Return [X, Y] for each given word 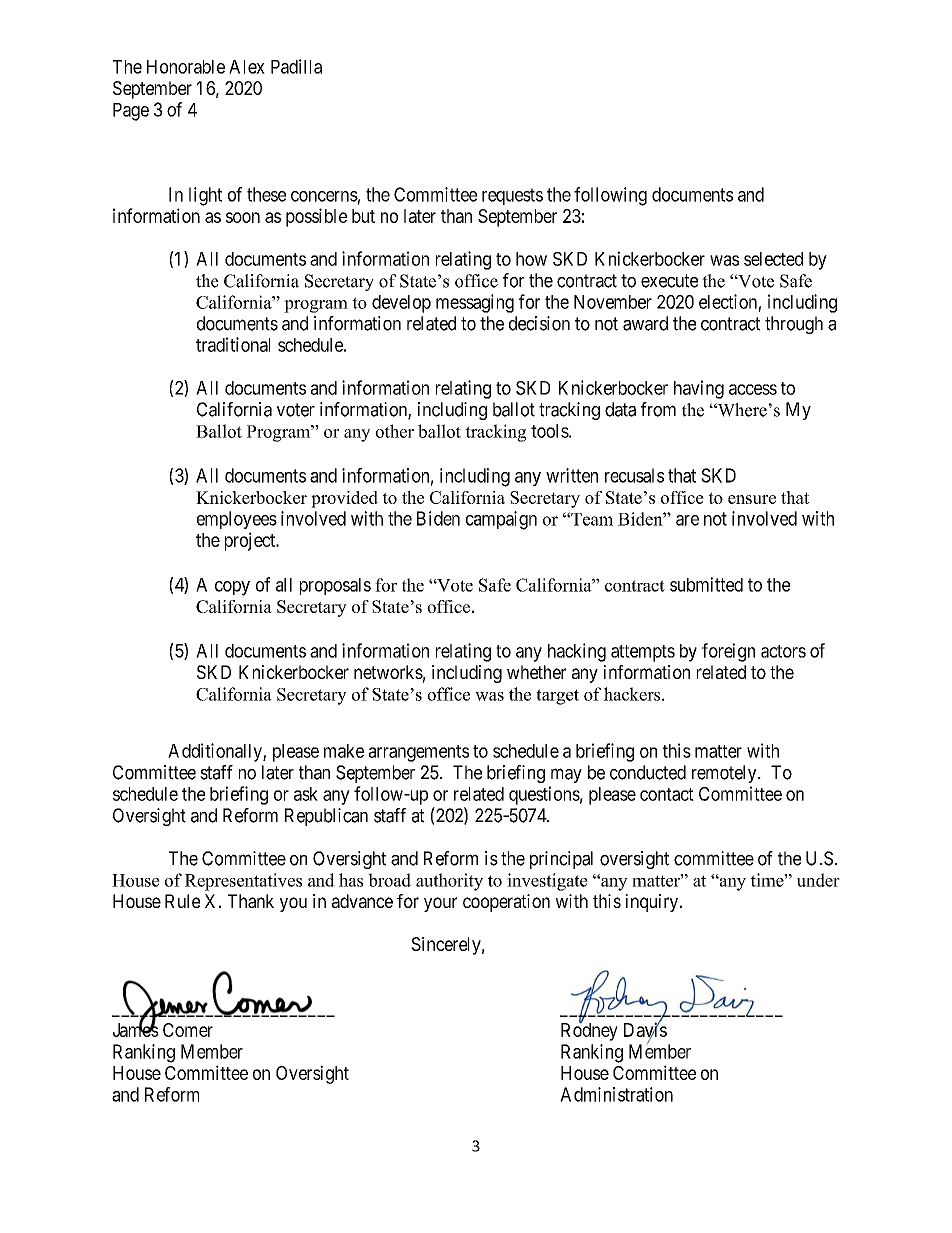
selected [773, 259]
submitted [706, 584]
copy [232, 588]
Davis [645, 1031]
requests [512, 196]
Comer [188, 1030]
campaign [501, 520]
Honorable [186, 67]
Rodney [589, 1031]
